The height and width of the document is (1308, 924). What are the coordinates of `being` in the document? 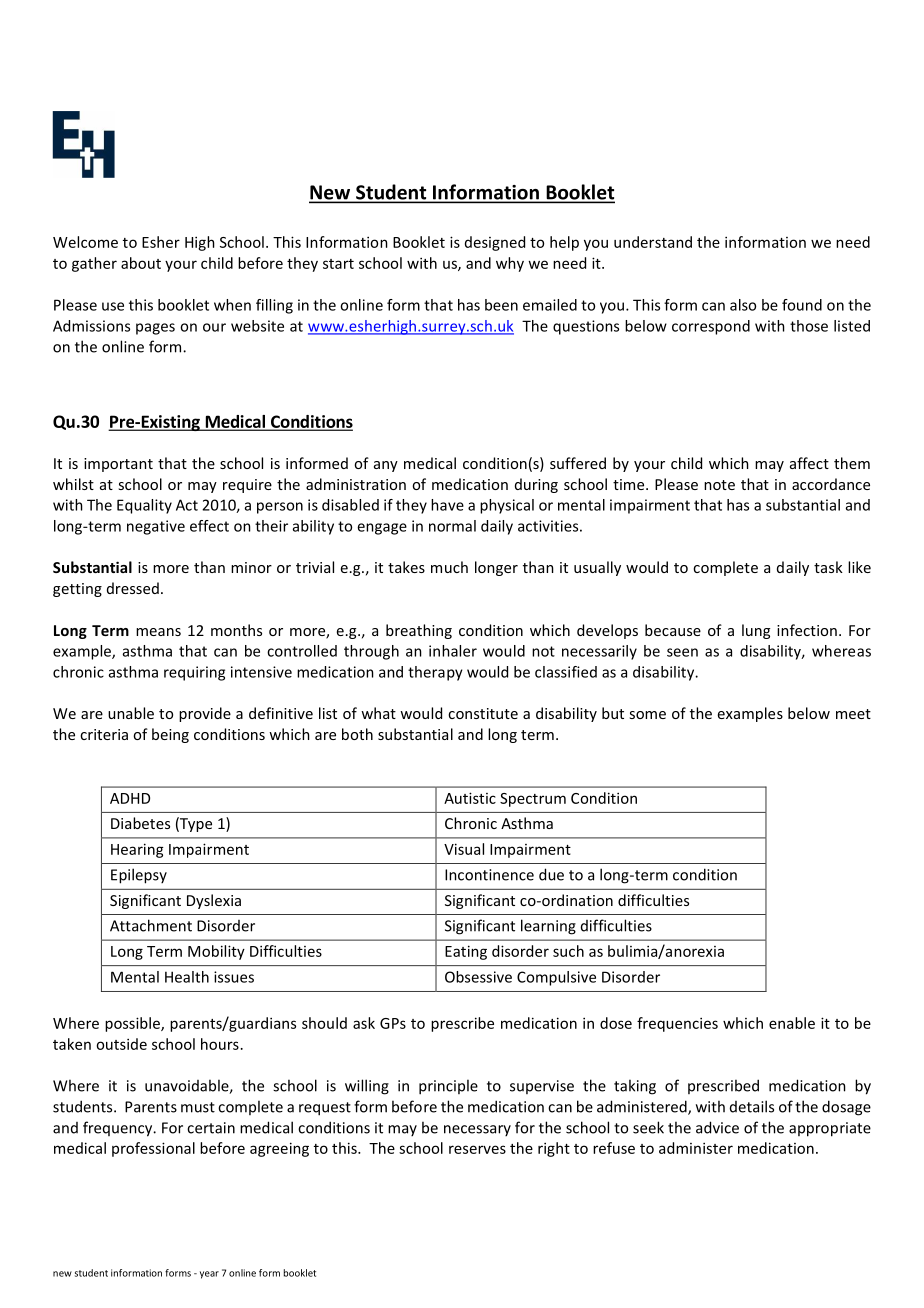 It's located at (170, 735).
